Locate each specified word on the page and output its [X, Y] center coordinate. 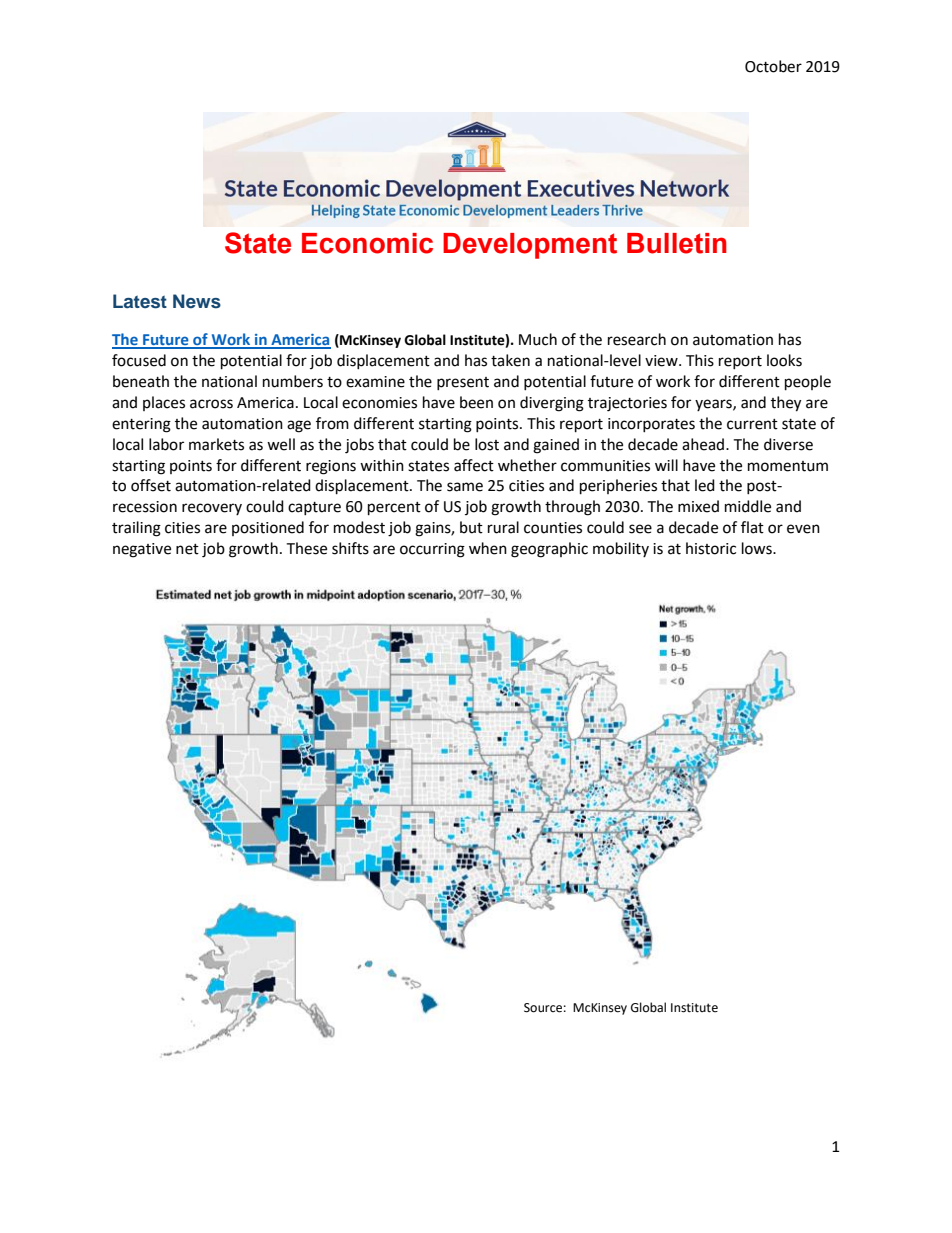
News [197, 301]
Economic [367, 243]
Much [538, 339]
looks [784, 360]
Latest [140, 301]
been [476, 402]
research [637, 339]
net [187, 549]
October [773, 66]
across [211, 404]
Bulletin [677, 243]
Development [530, 246]
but [471, 527]
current [752, 424]
